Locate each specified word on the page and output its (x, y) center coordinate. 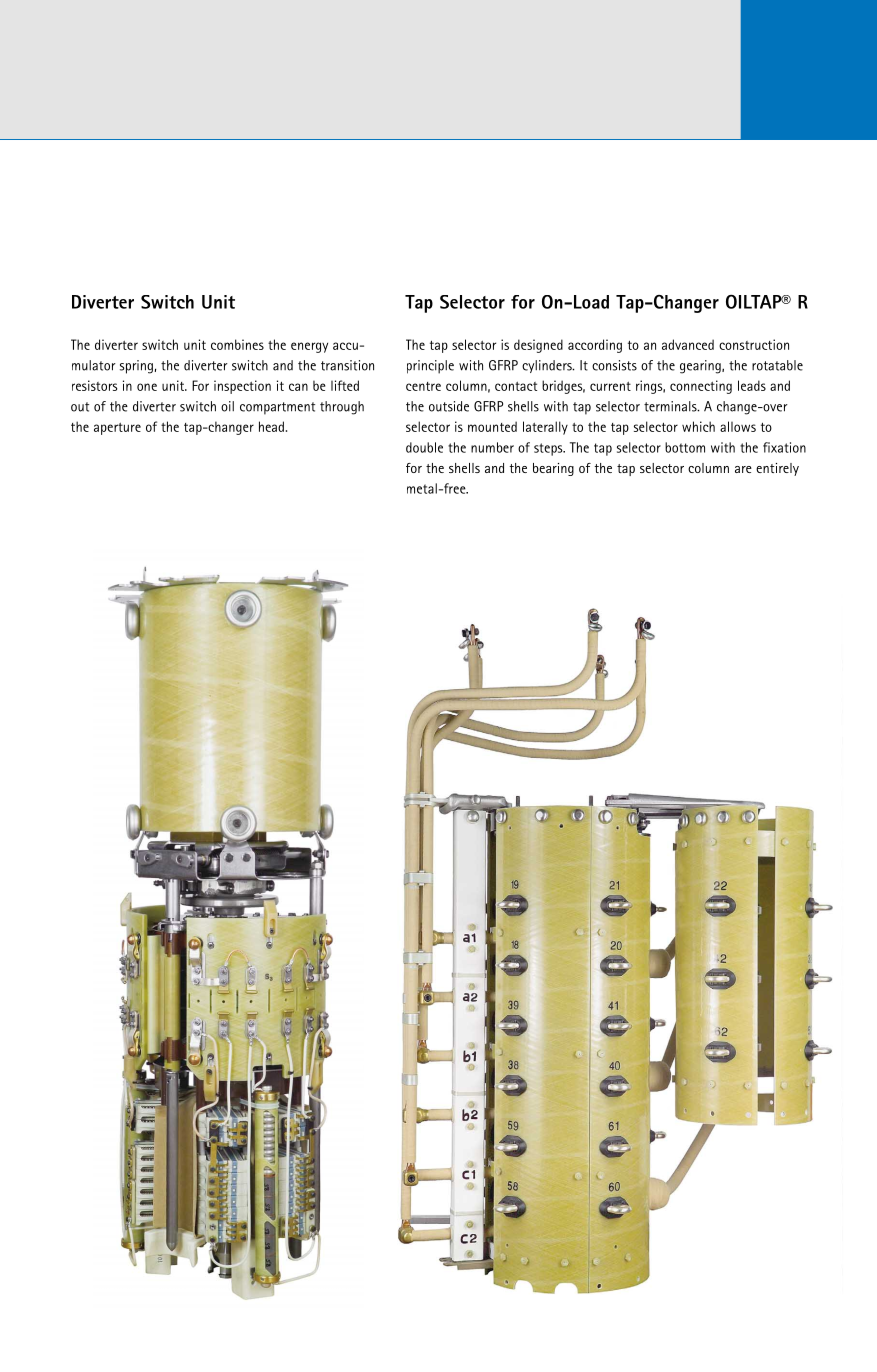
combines (237, 344)
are (743, 469)
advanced (688, 344)
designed (538, 346)
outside (449, 406)
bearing (553, 469)
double (424, 447)
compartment (277, 408)
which (698, 426)
